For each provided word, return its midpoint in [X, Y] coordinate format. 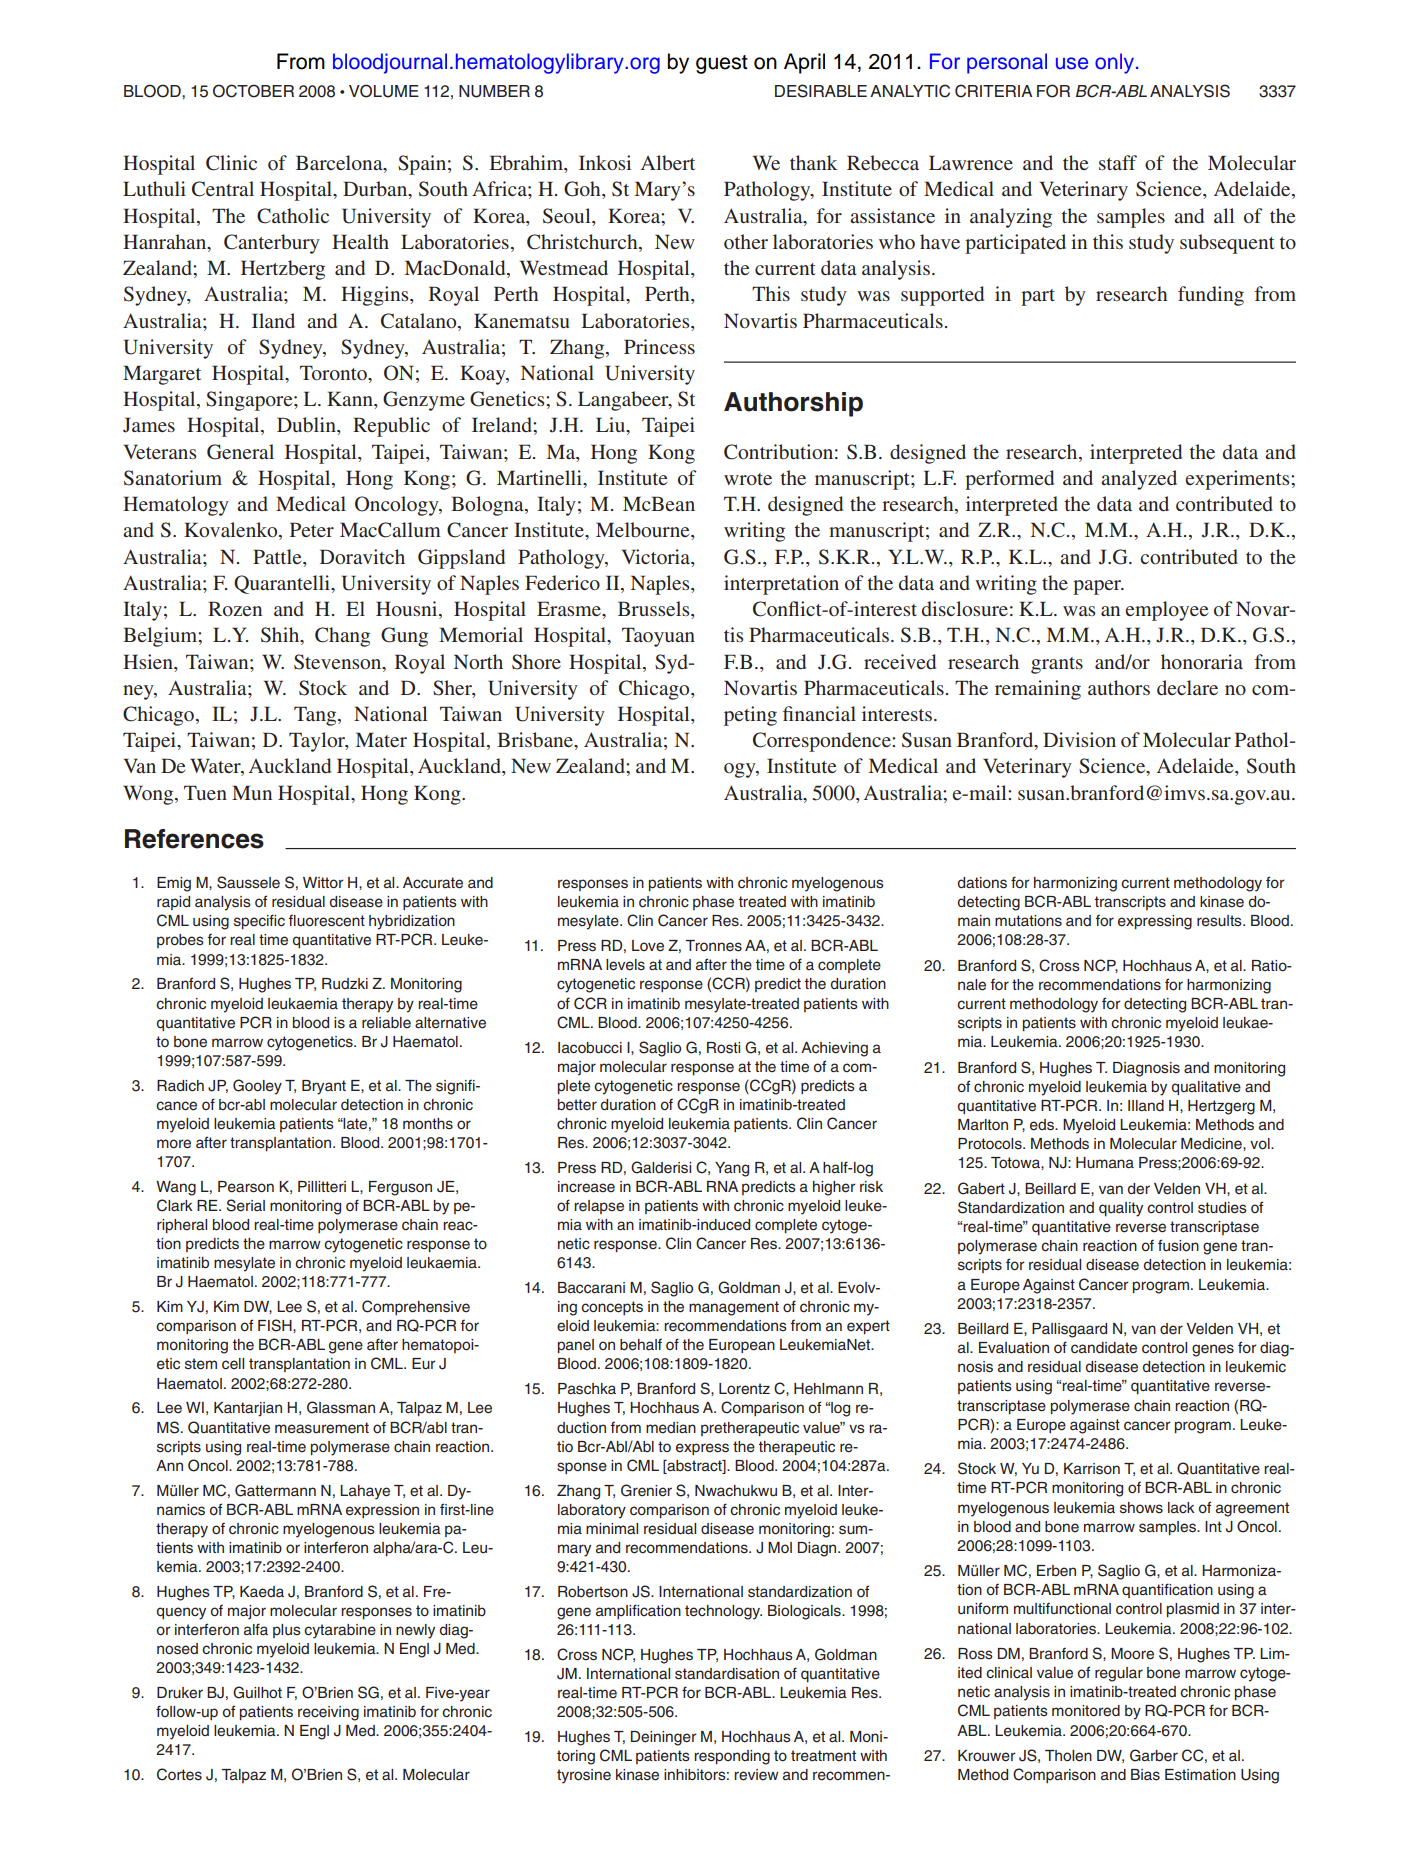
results [1220, 921]
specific [259, 921]
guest [722, 64]
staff [1118, 162]
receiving [328, 1713]
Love [648, 946]
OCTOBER [253, 91]
